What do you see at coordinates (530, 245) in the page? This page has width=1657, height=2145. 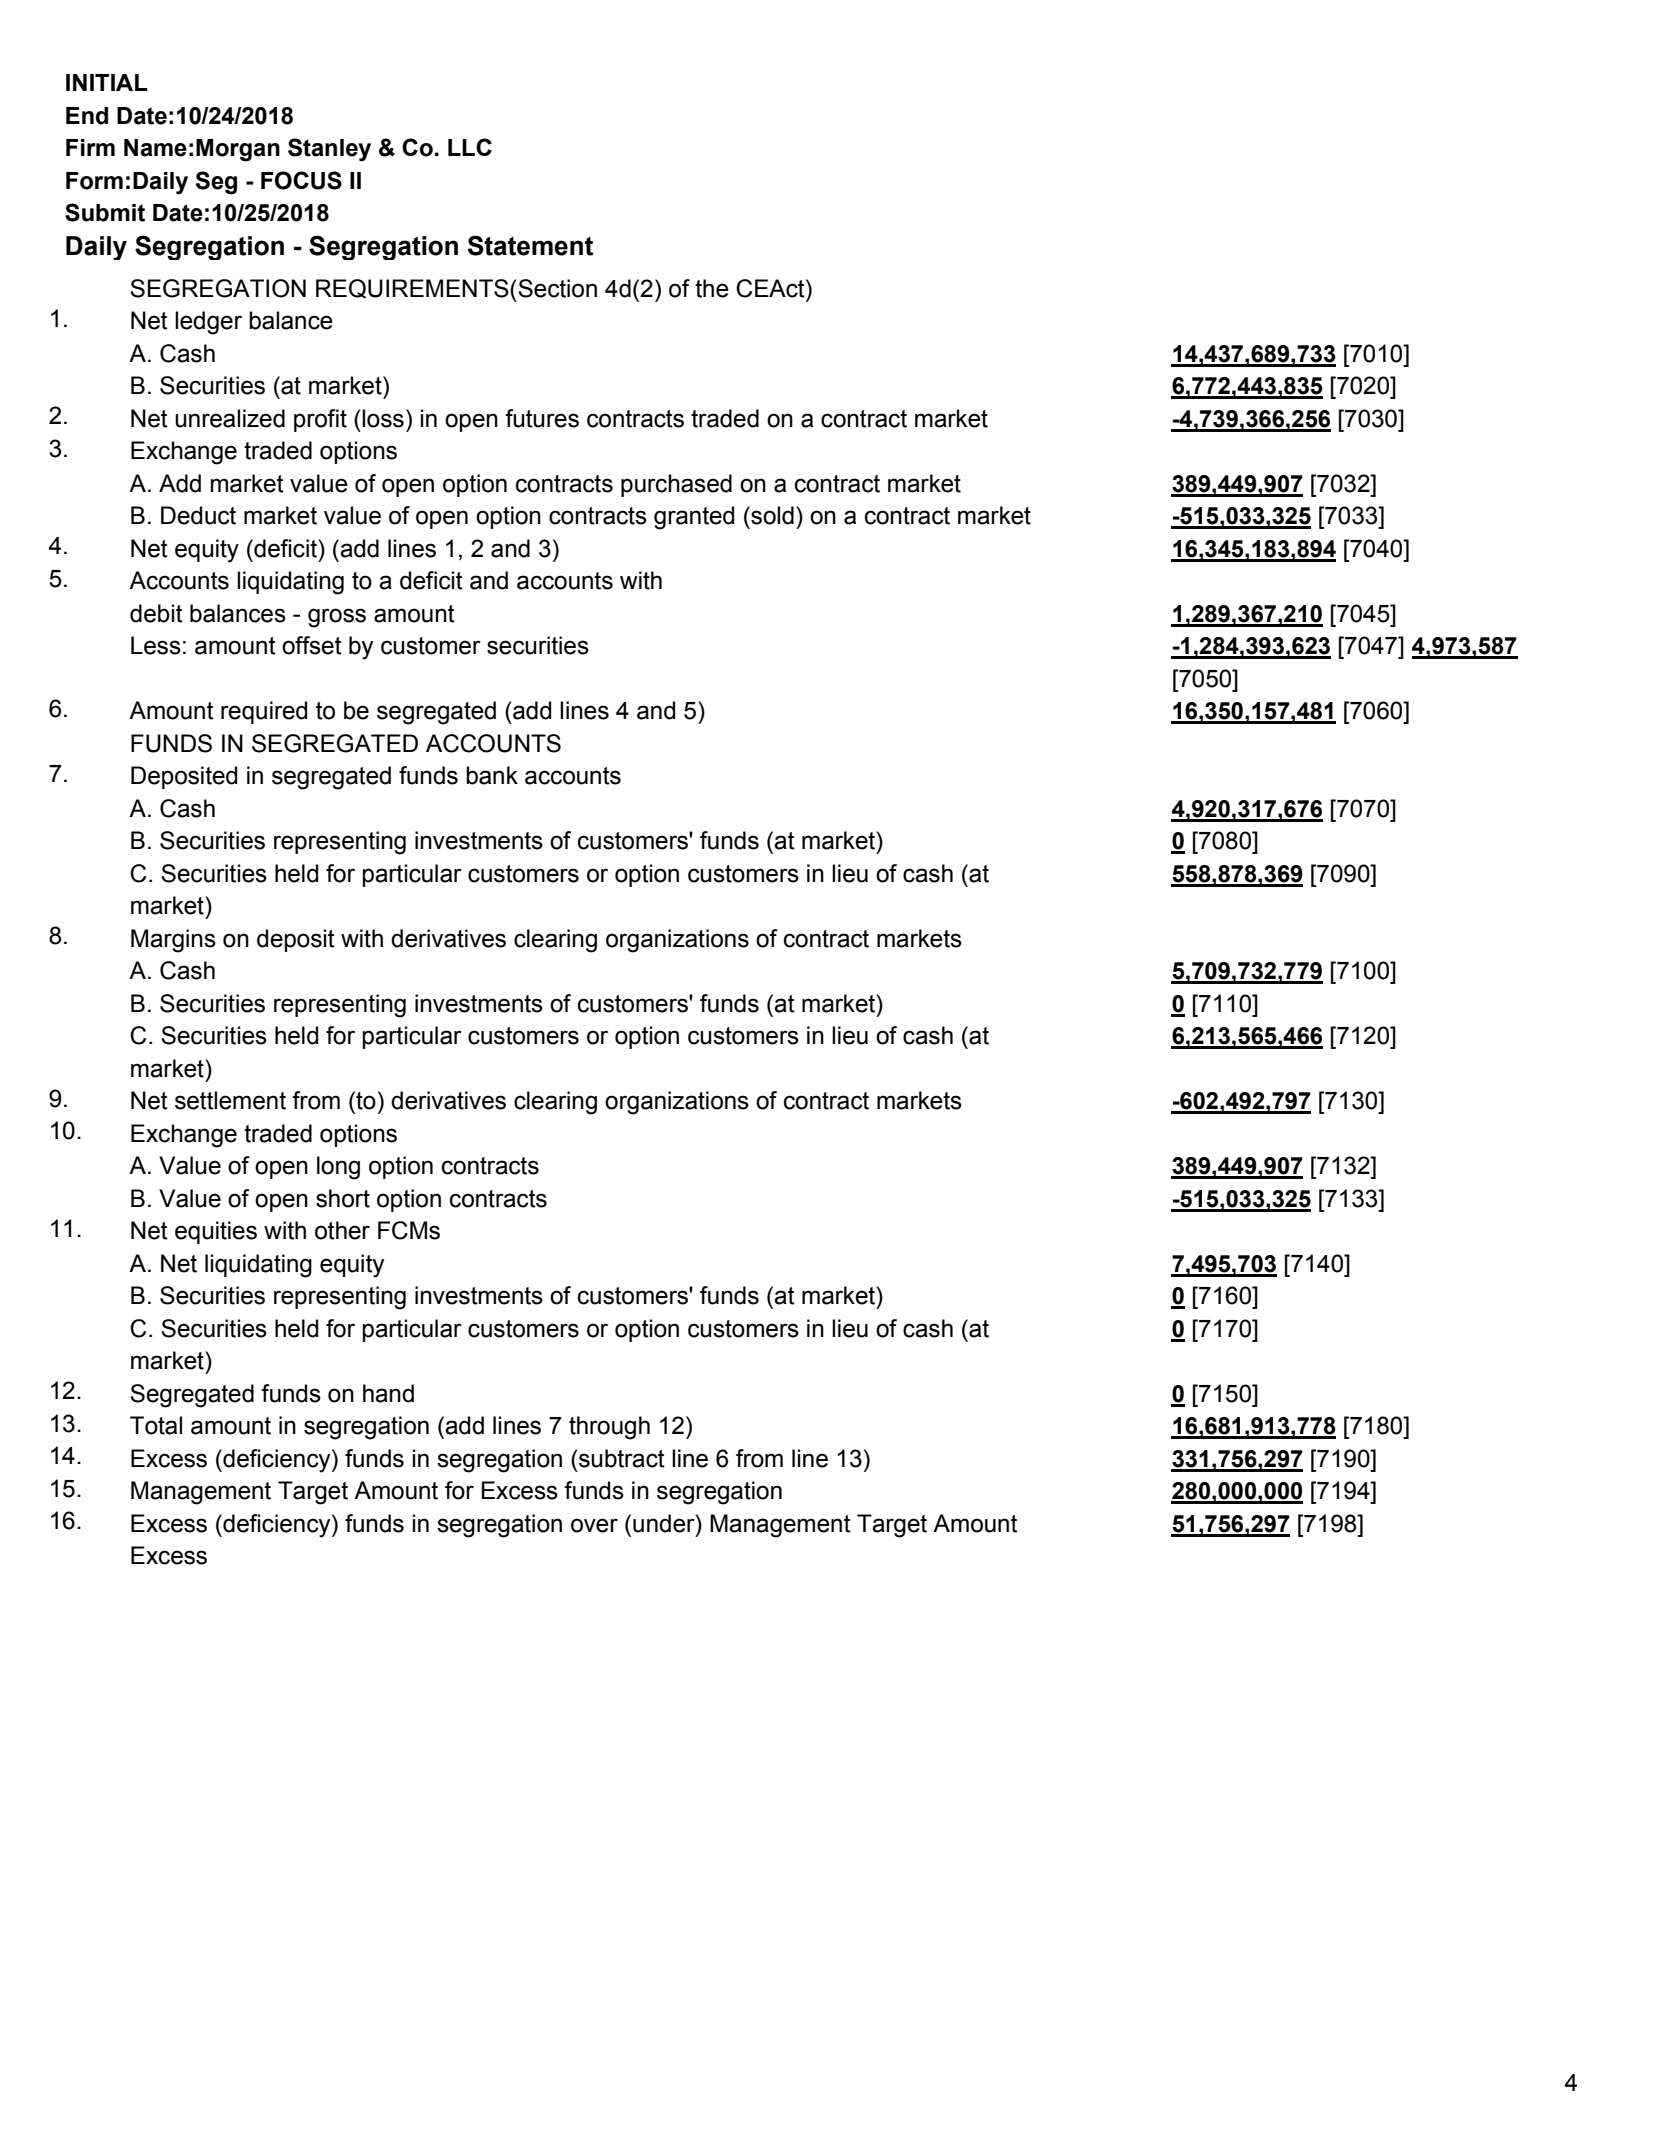 I see `Statement` at bounding box center [530, 245].
